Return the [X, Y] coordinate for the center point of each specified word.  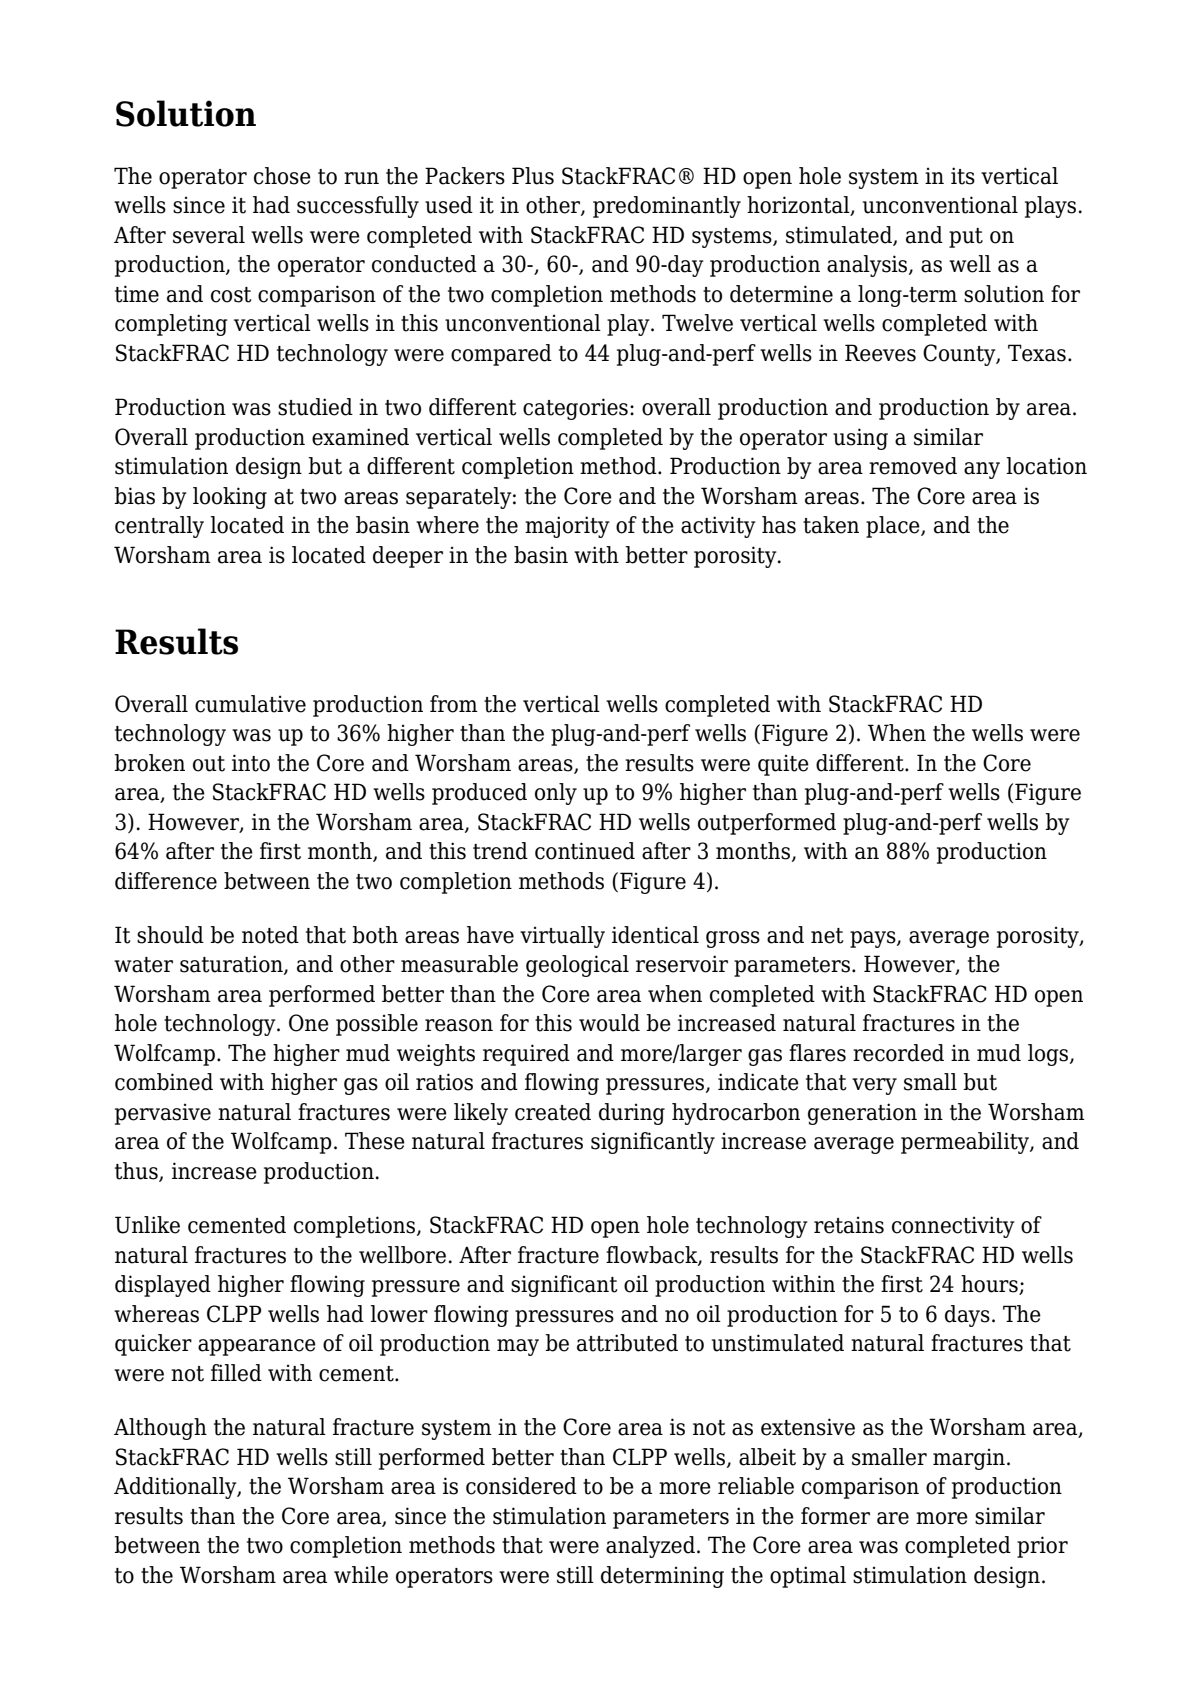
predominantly [667, 207]
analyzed [650, 1547]
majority [567, 527]
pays [874, 939]
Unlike [147, 1225]
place [894, 527]
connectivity [953, 1227]
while [361, 1575]
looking [230, 498]
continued [585, 851]
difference [166, 881]
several [209, 235]
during [632, 1114]
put [966, 238]
